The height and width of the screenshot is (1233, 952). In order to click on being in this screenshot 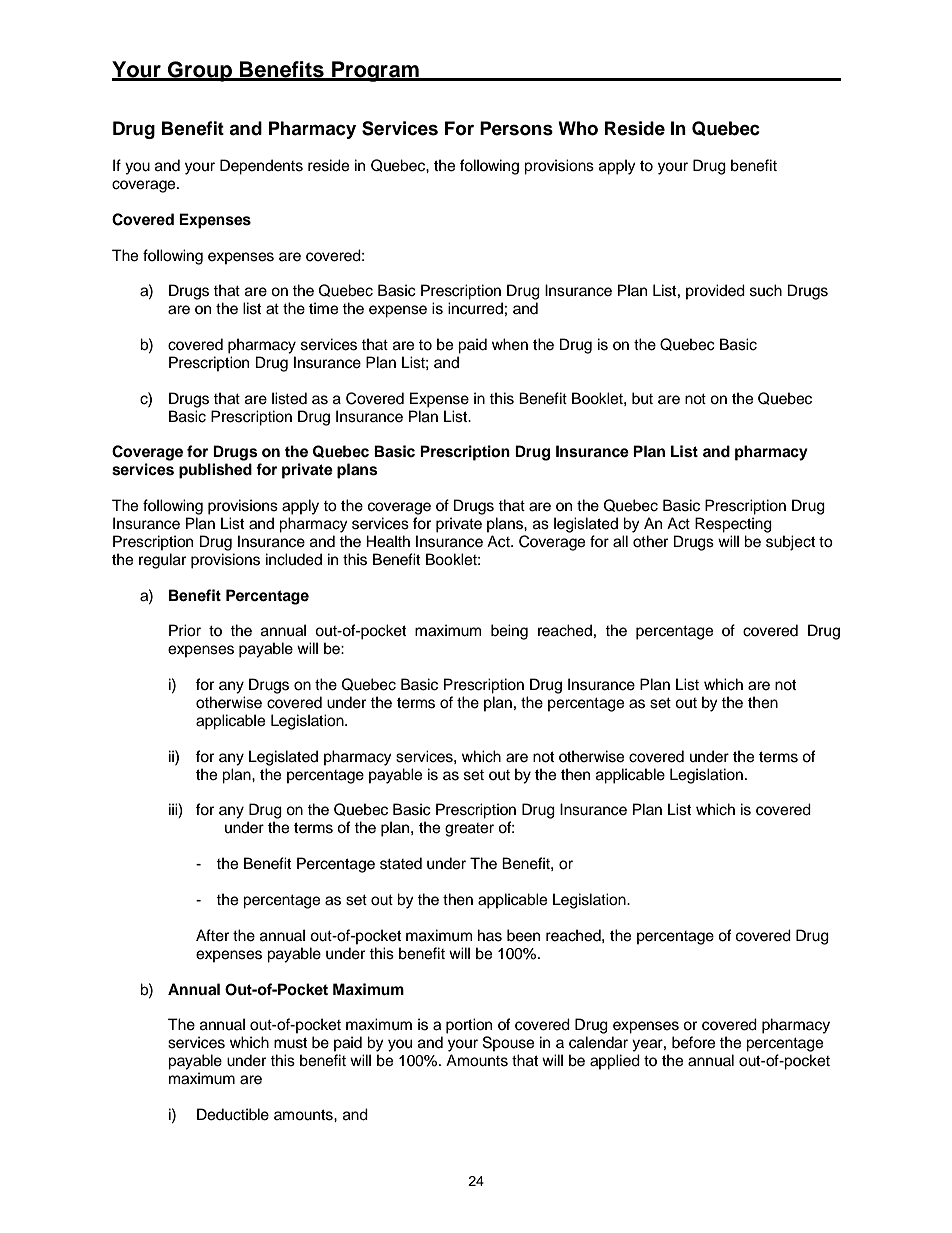, I will do `click(509, 632)`.
